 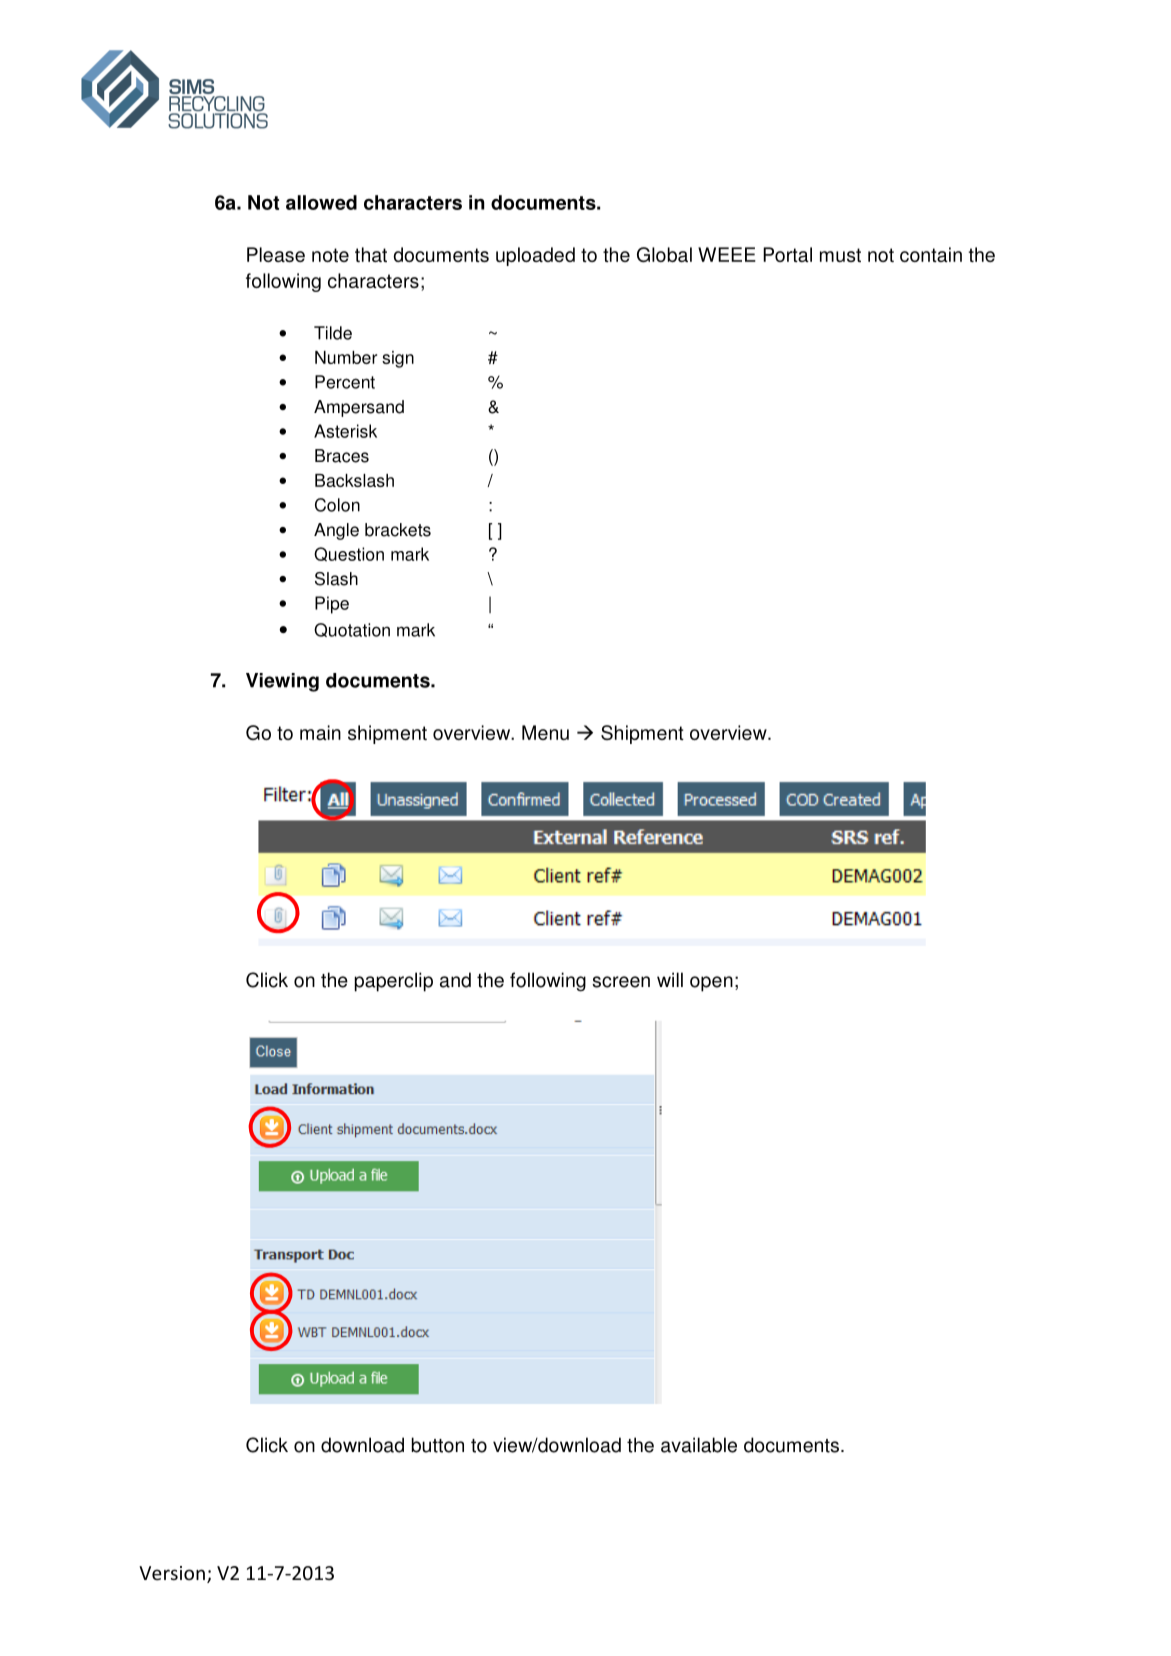 What do you see at coordinates (535, 256) in the page?
I see `uploaded` at bounding box center [535, 256].
